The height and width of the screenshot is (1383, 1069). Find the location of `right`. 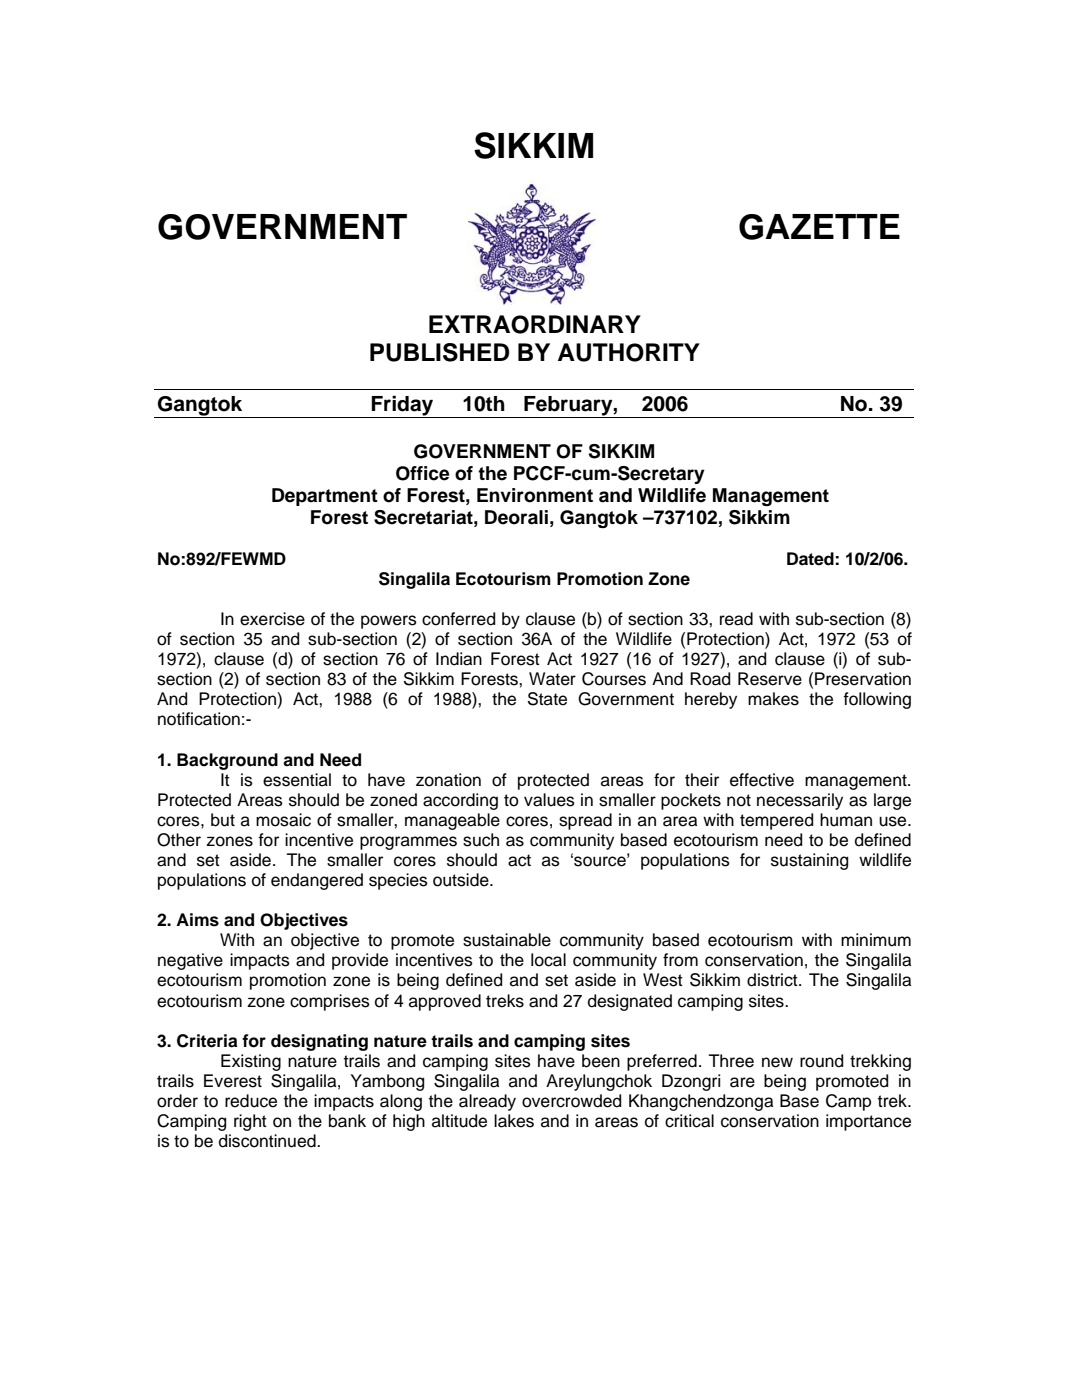

right is located at coordinates (250, 1122).
